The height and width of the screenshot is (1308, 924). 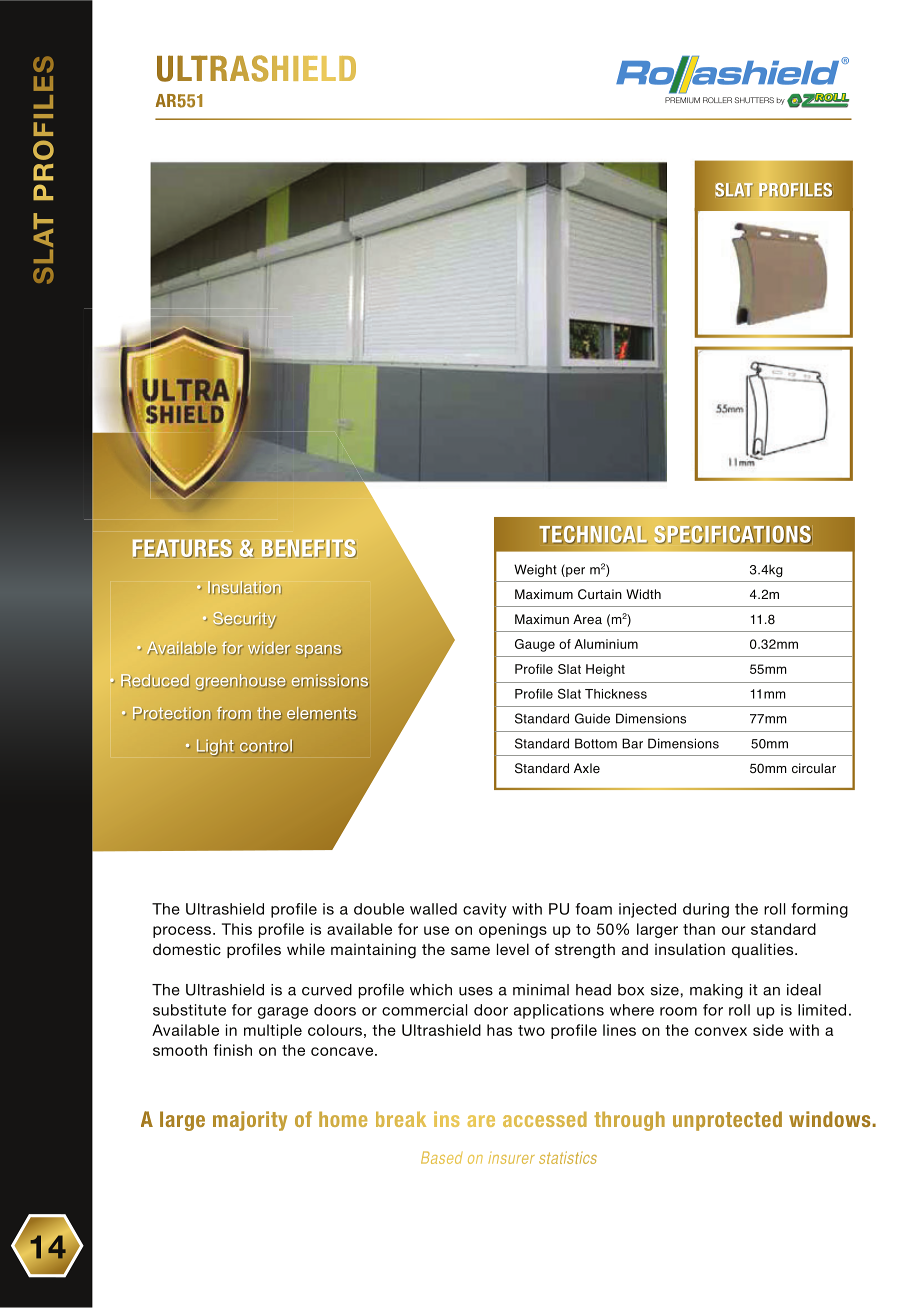 I want to click on double, so click(x=379, y=909).
